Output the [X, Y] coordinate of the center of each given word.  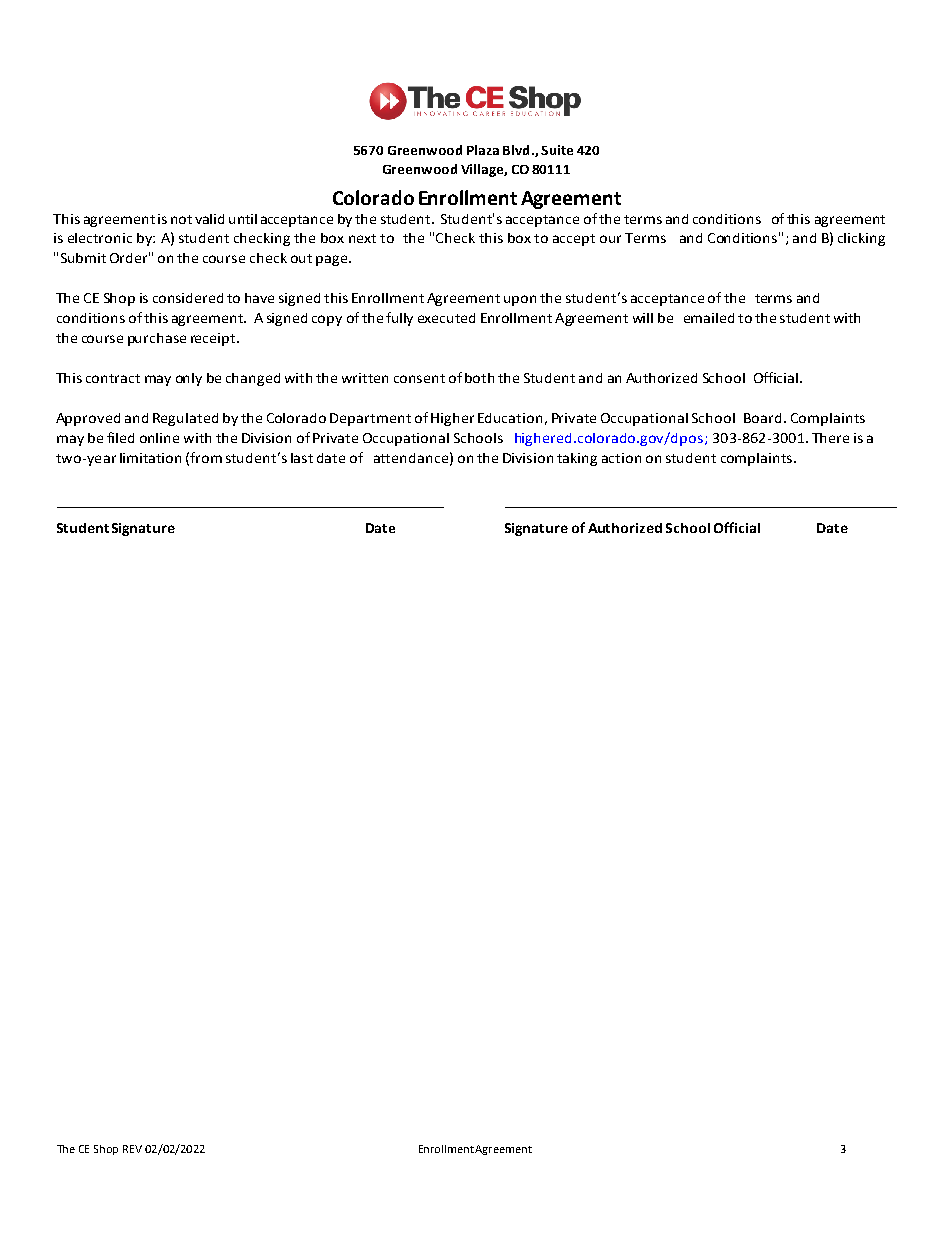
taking [577, 459]
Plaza [483, 150]
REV [132, 1149]
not [181, 219]
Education [510, 418]
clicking [861, 239]
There [830, 438]
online [159, 438]
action [621, 458]
